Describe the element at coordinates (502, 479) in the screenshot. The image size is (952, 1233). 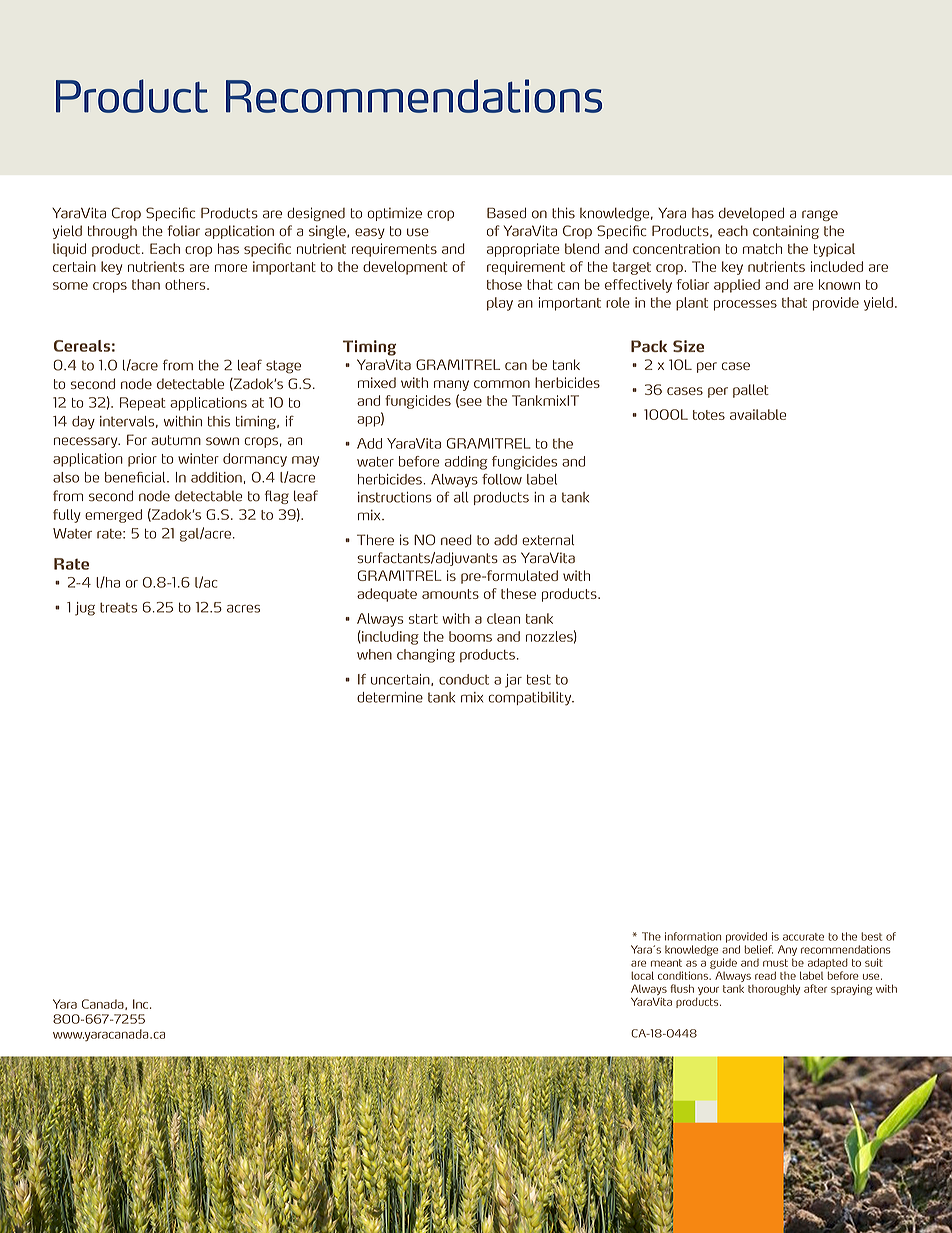
I see `follow` at that location.
